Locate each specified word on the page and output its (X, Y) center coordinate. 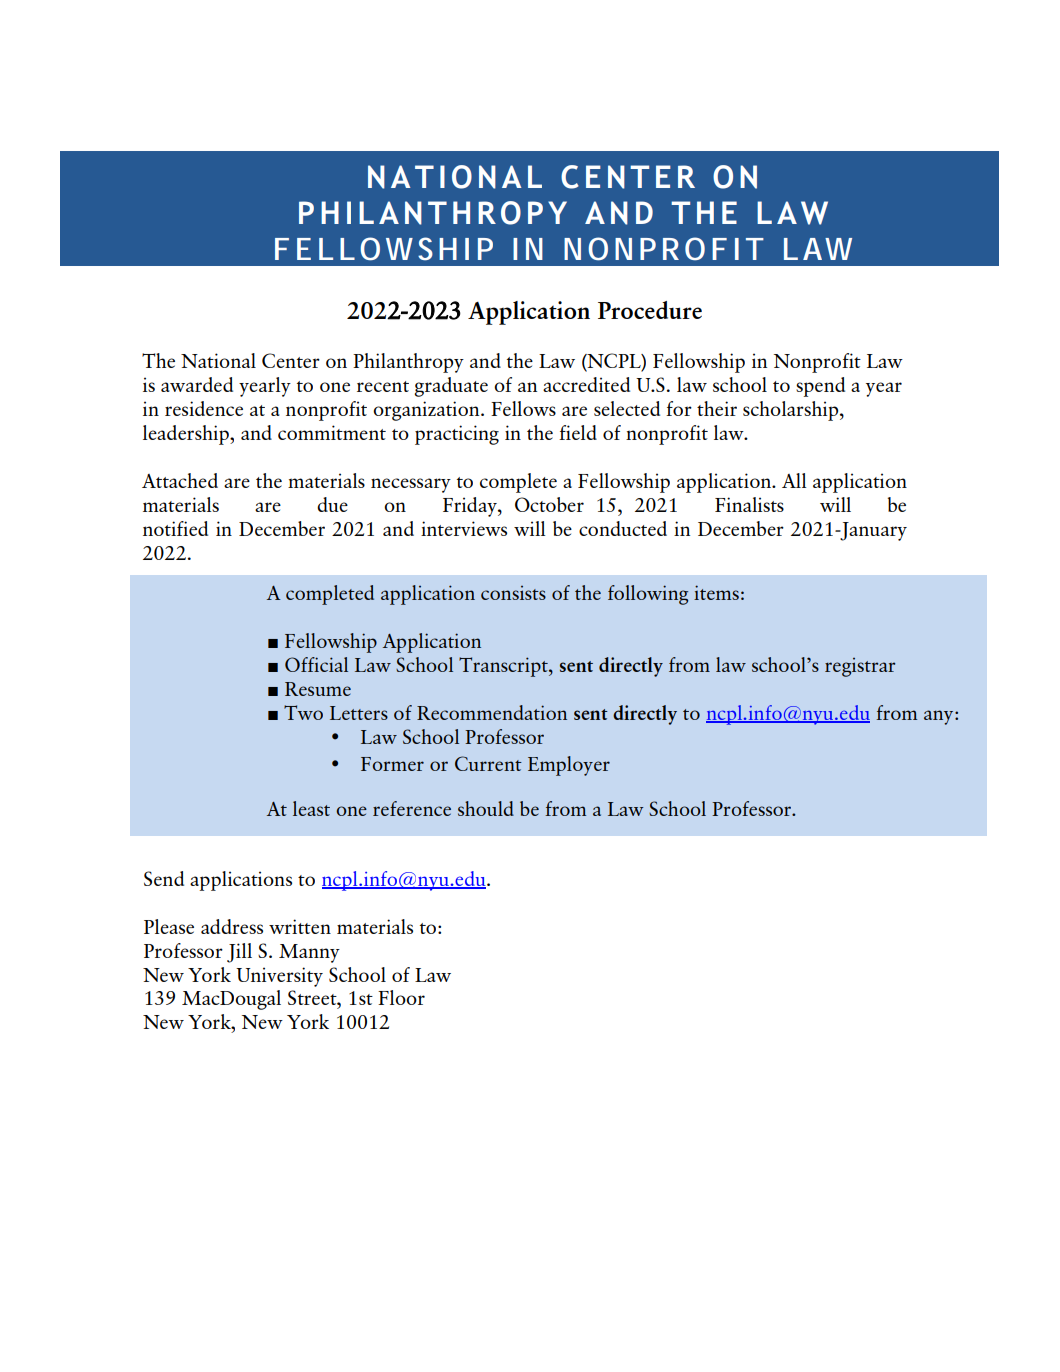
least (311, 808)
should (486, 808)
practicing (457, 435)
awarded (197, 384)
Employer (569, 766)
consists (513, 593)
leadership (187, 435)
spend (820, 387)
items (716, 592)
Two (303, 712)
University (279, 977)
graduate (451, 387)
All (794, 480)
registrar (860, 667)
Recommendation (492, 712)
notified (175, 528)
